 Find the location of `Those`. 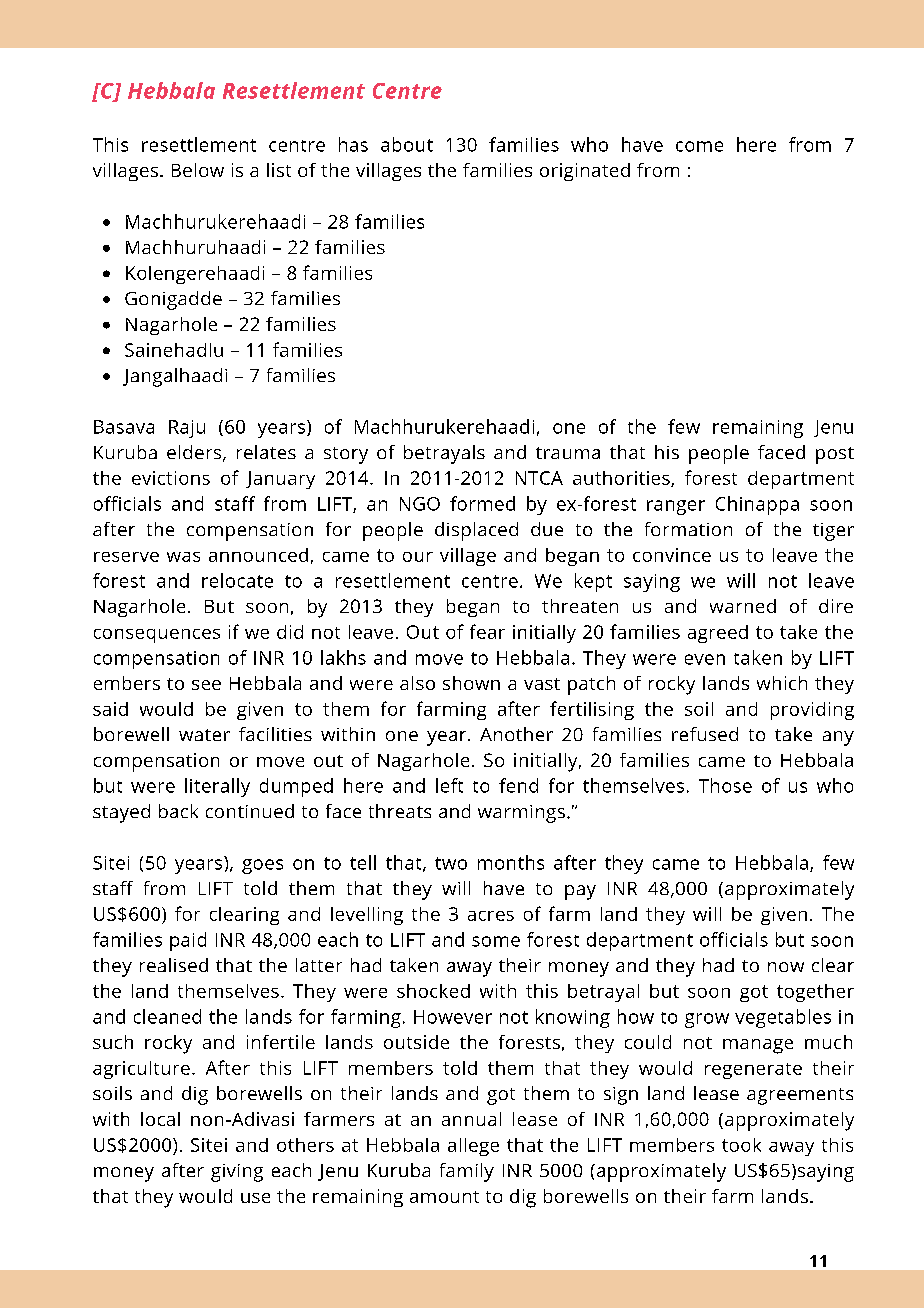

Those is located at coordinates (725, 785).
